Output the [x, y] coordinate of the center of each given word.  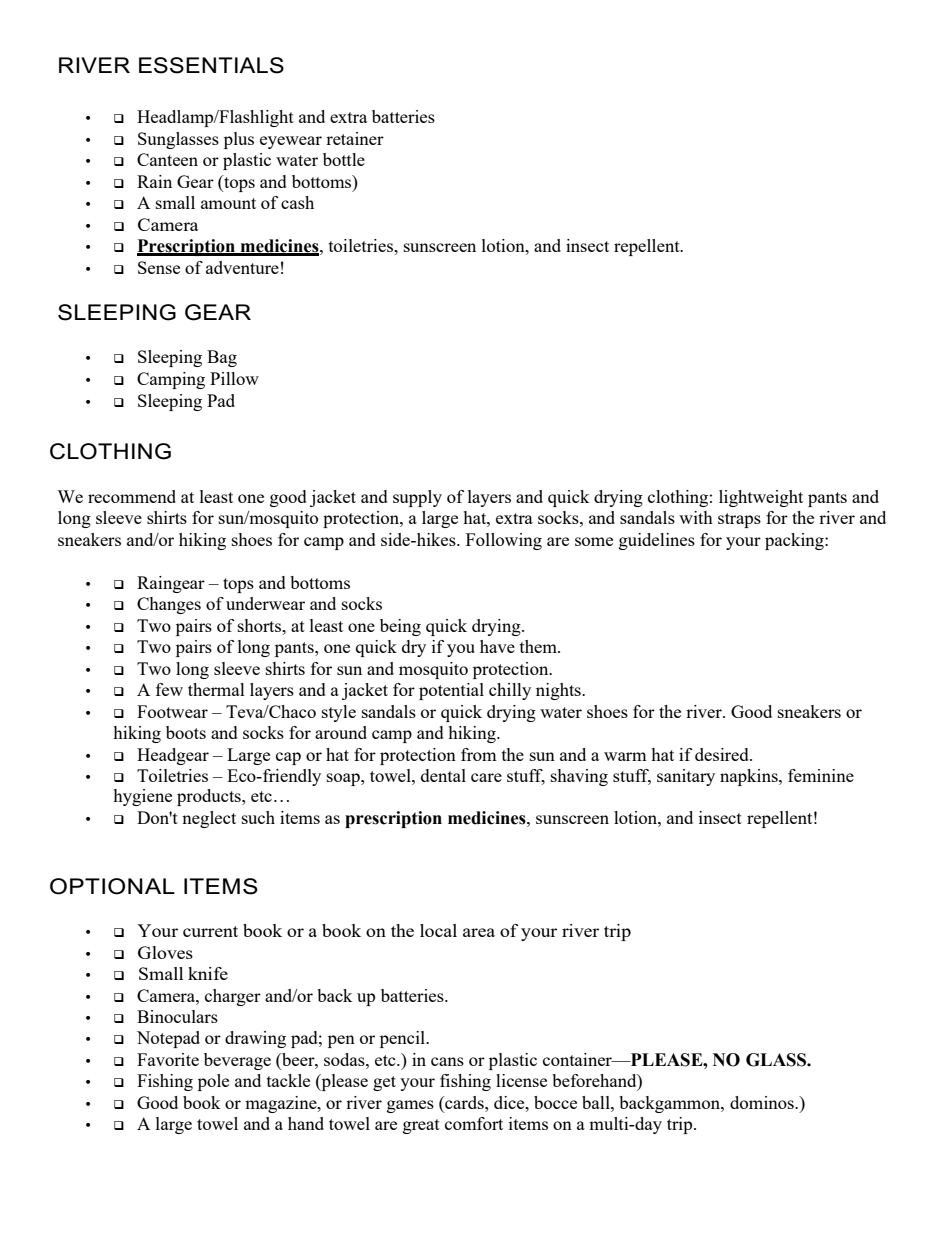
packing [795, 541]
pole [213, 1082]
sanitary [686, 777]
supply [417, 498]
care [486, 777]
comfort [474, 1123]
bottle [344, 159]
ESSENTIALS [211, 65]
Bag [222, 358]
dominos [763, 1102]
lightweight [761, 498]
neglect [209, 819]
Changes [169, 605]
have [497, 646]
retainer [355, 138]
